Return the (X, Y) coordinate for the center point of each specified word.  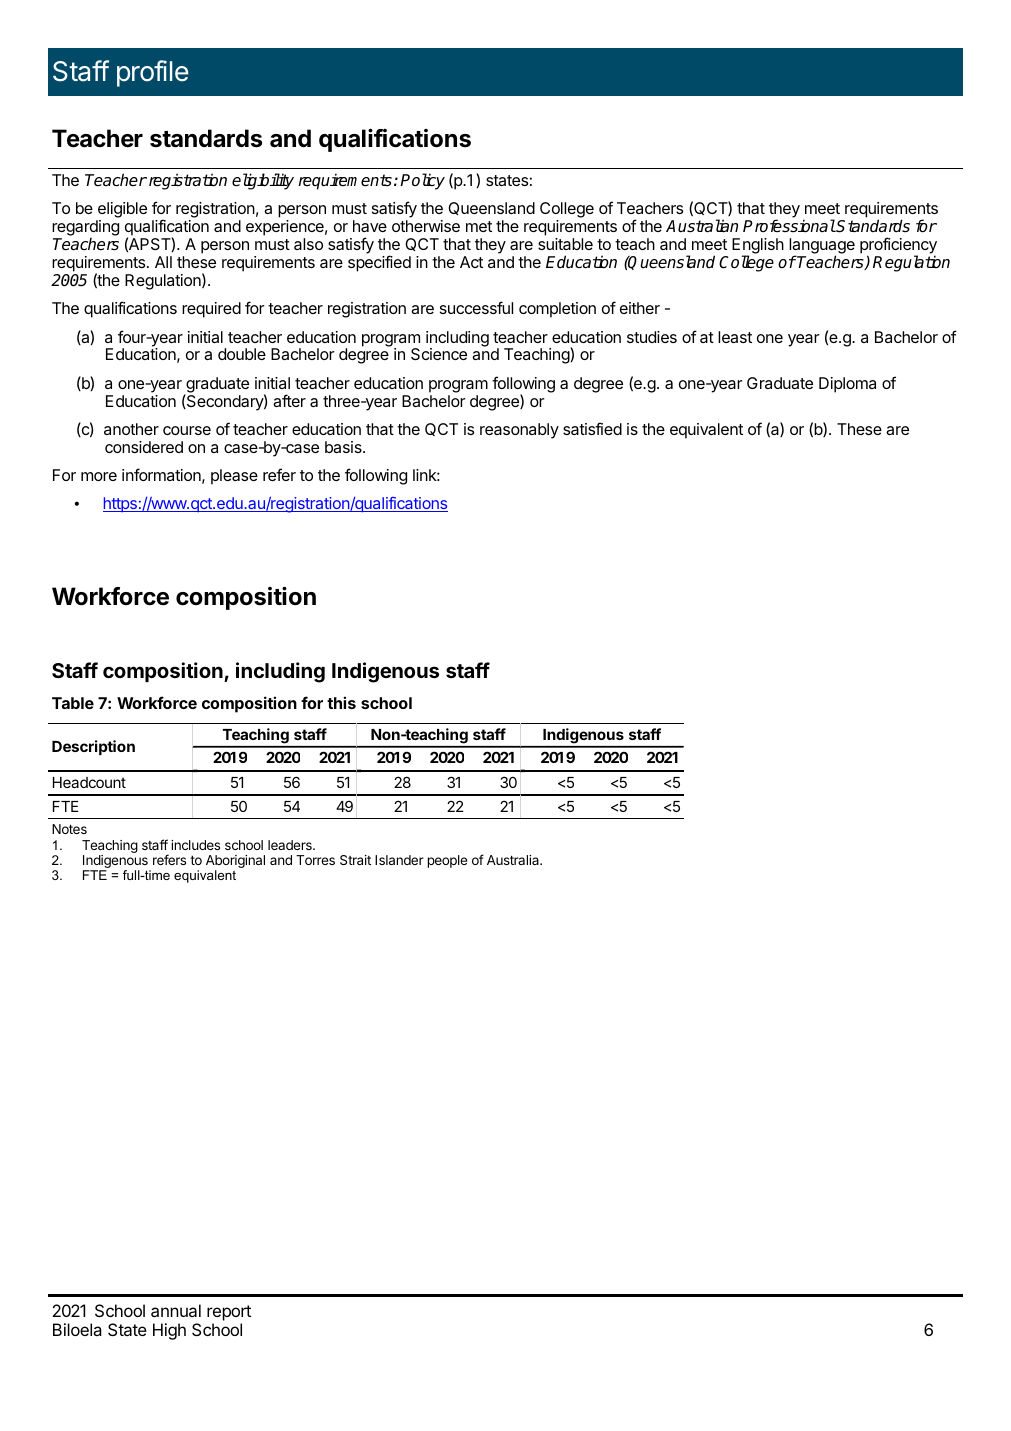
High (169, 1331)
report (229, 1314)
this (341, 702)
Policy (422, 181)
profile (153, 73)
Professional (789, 226)
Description (93, 747)
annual (176, 1310)
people (447, 861)
